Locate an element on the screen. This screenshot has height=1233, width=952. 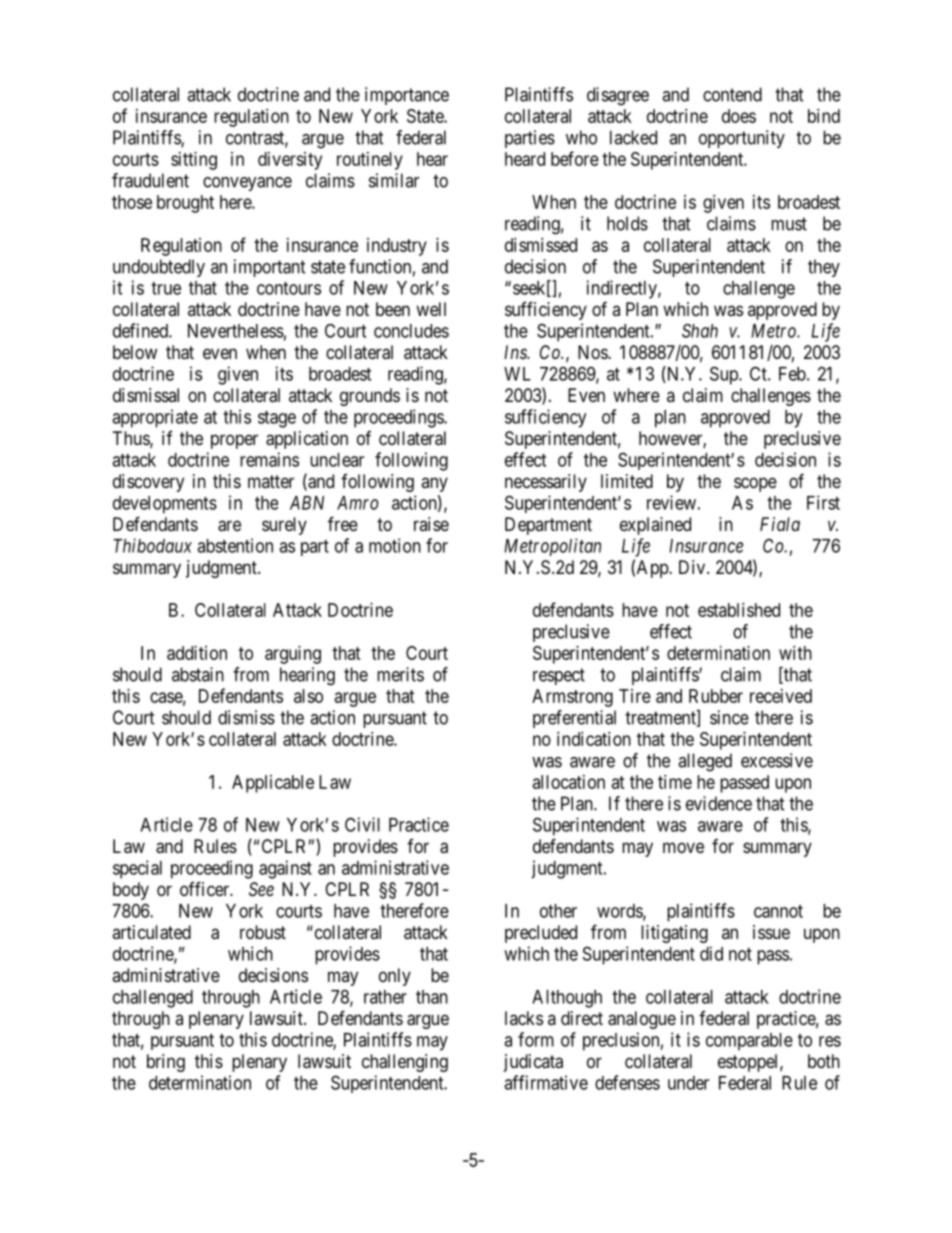
judicata is located at coordinates (533, 1063).
